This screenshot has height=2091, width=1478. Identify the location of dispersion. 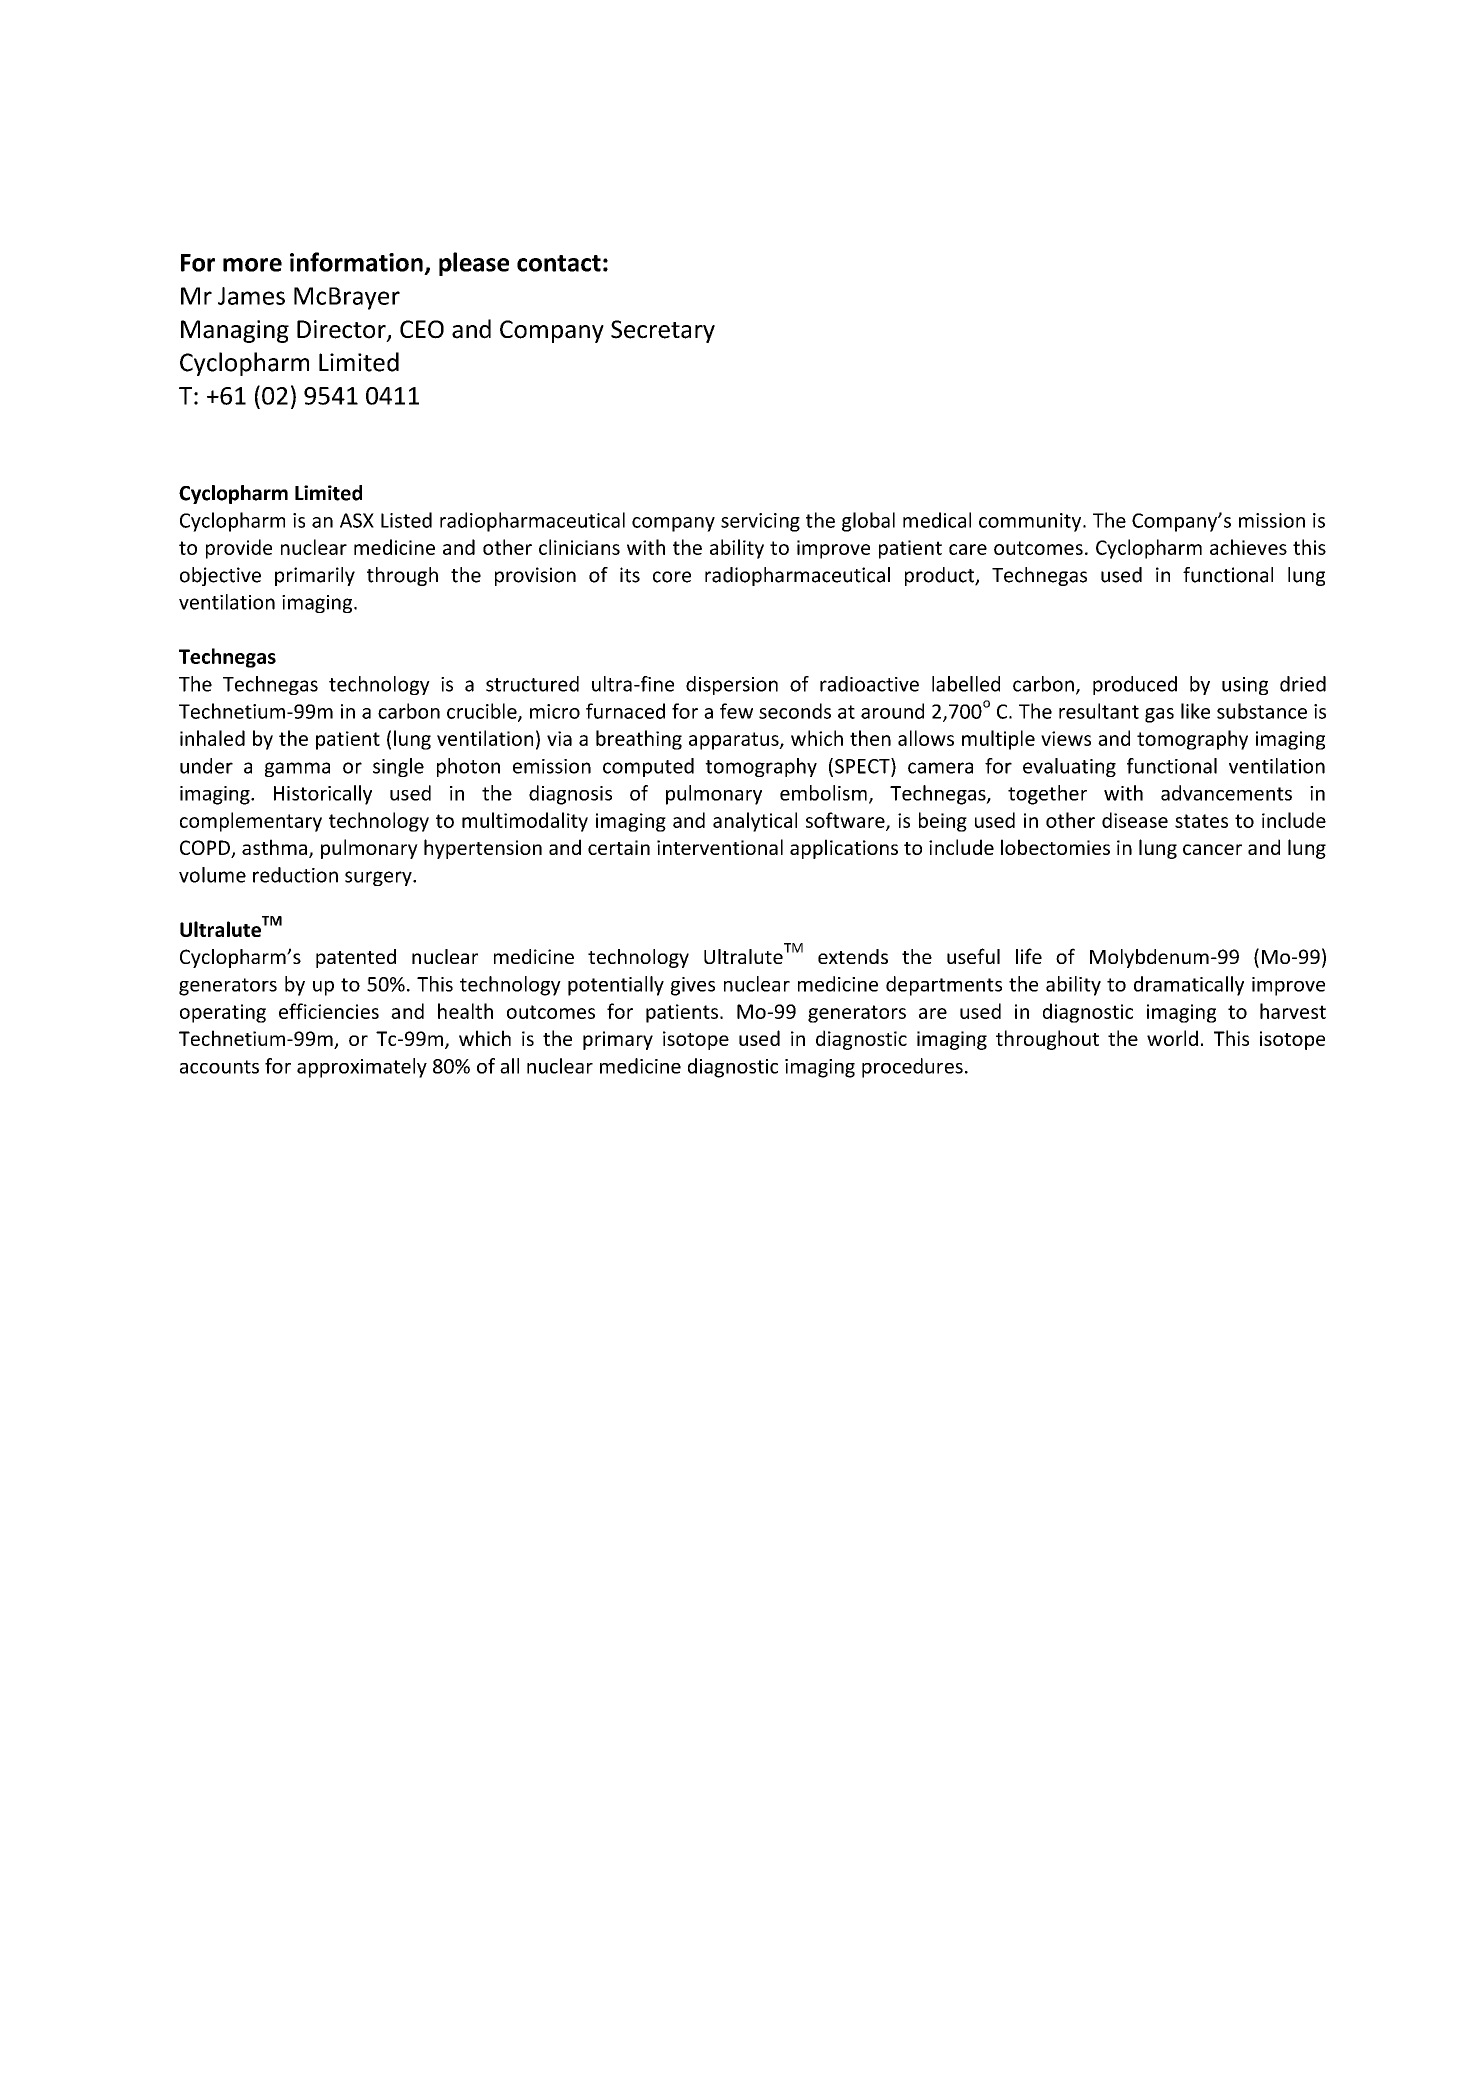
(732, 685).
